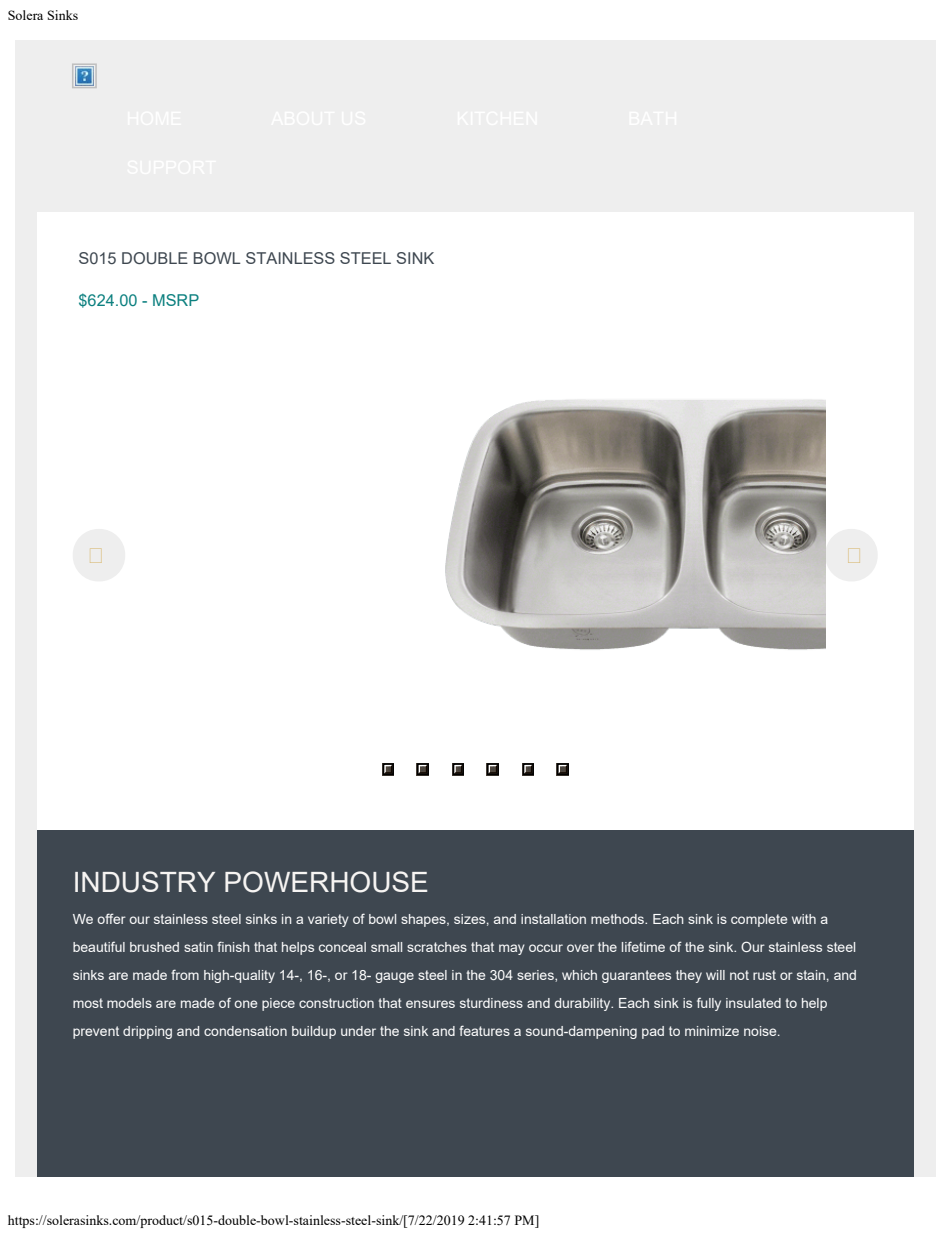 The width and height of the screenshot is (952, 1233). What do you see at coordinates (112, 918) in the screenshot?
I see `offer` at bounding box center [112, 918].
